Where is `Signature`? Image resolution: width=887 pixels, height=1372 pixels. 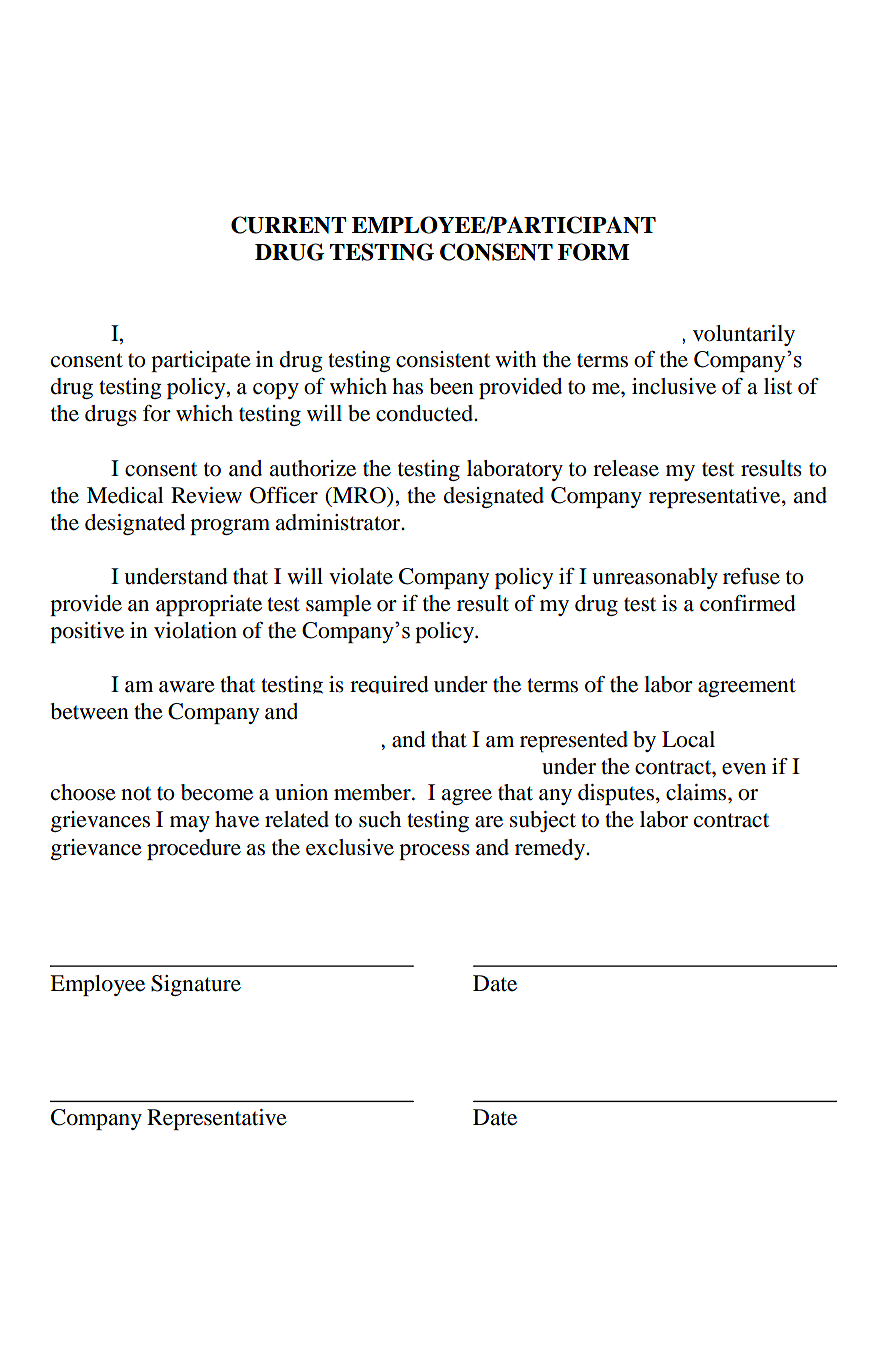 Signature is located at coordinates (196, 985).
